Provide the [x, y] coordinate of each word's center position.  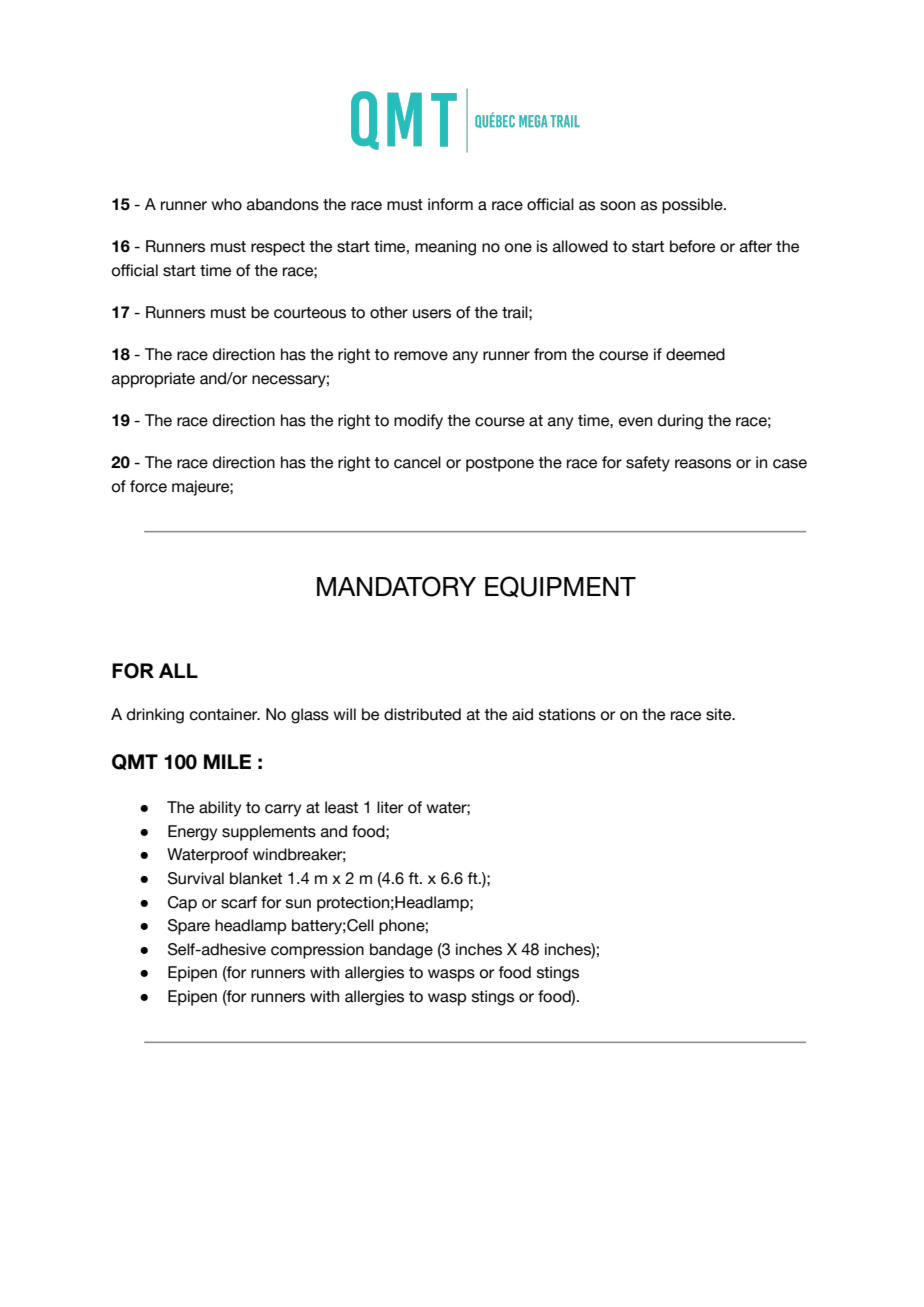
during [680, 422]
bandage [401, 951]
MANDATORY [396, 586]
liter [390, 807]
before [692, 246]
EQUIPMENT [560, 587]
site [720, 714]
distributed [422, 714]
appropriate [153, 380]
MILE [227, 761]
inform [450, 204]
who [226, 204]
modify [418, 422]
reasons [703, 464]
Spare [189, 927]
